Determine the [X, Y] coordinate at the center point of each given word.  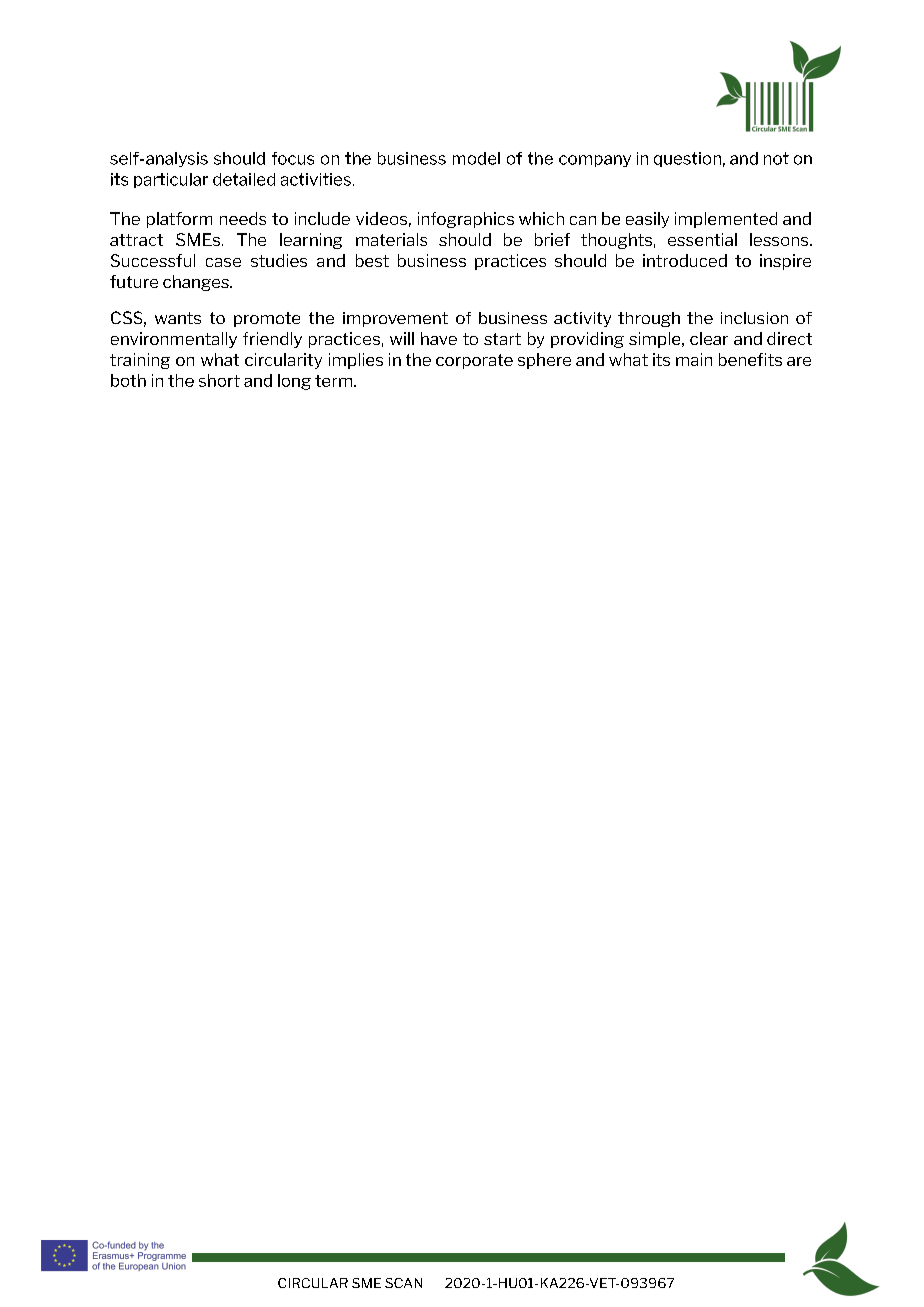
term [333, 381]
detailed [244, 179]
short [219, 380]
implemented [726, 220]
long [294, 382]
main [694, 359]
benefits [750, 359]
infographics [466, 220]
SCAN [403, 1283]
